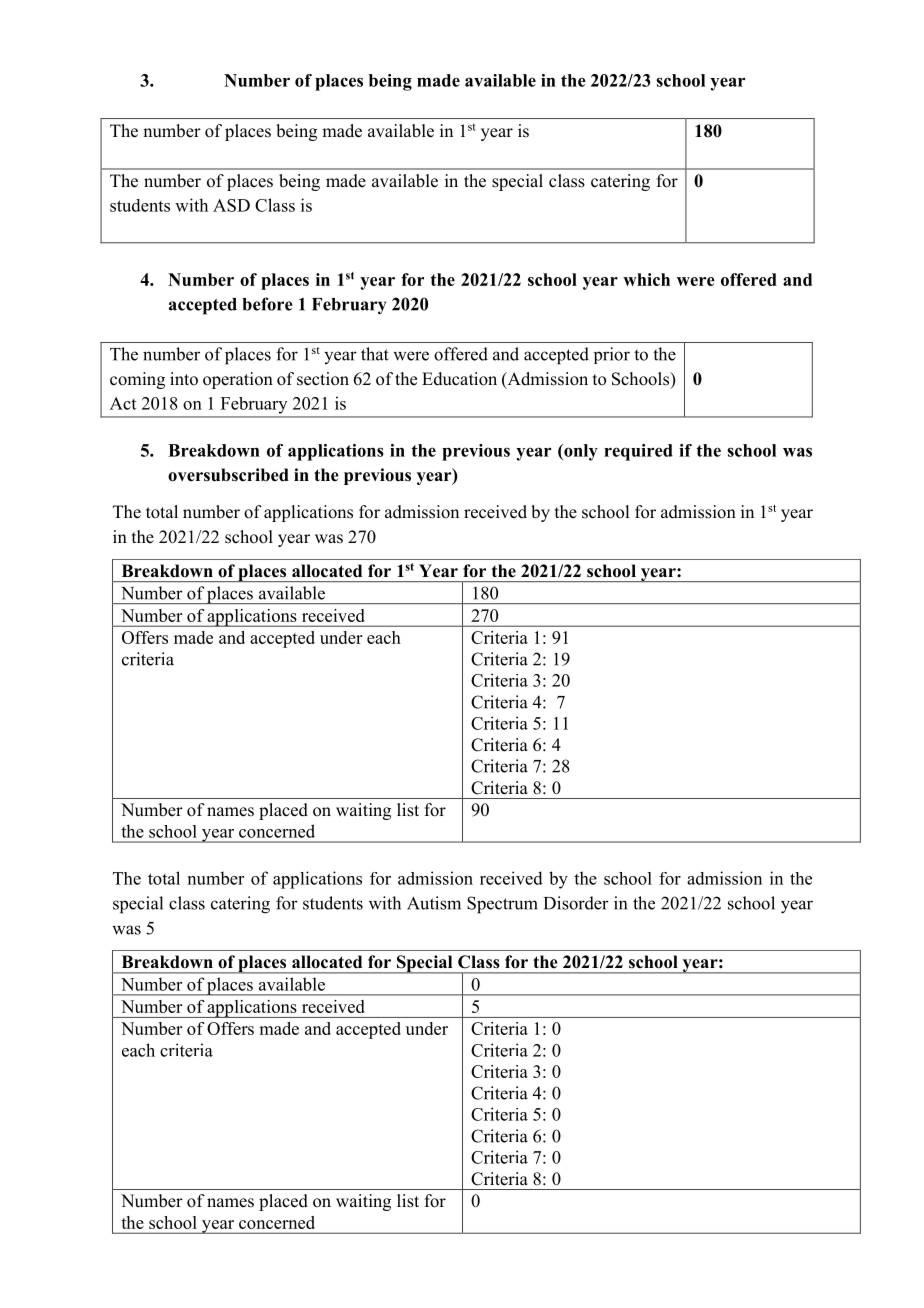  I want to click on ASD, so click(231, 205).
